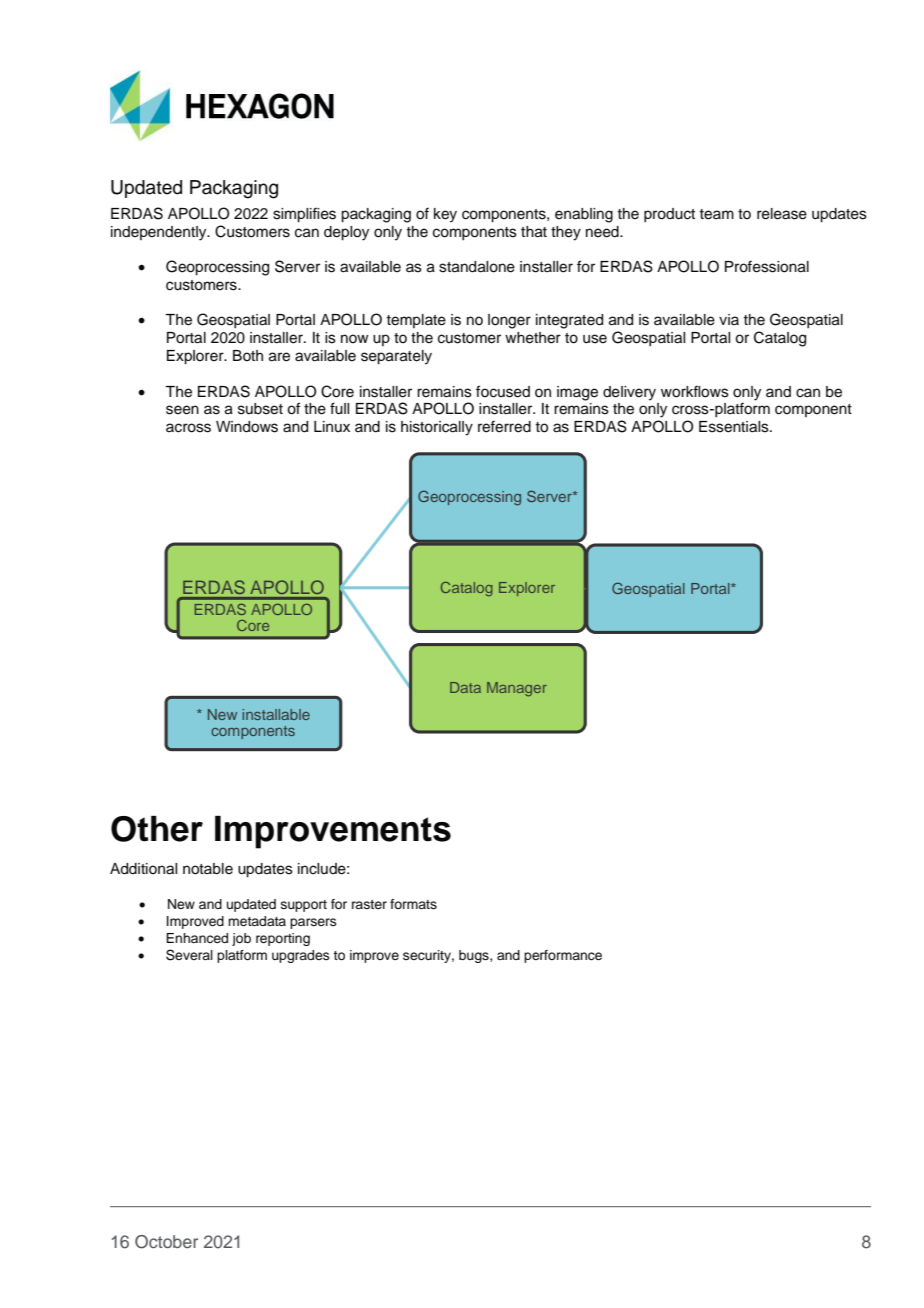  I want to click on team, so click(717, 214).
